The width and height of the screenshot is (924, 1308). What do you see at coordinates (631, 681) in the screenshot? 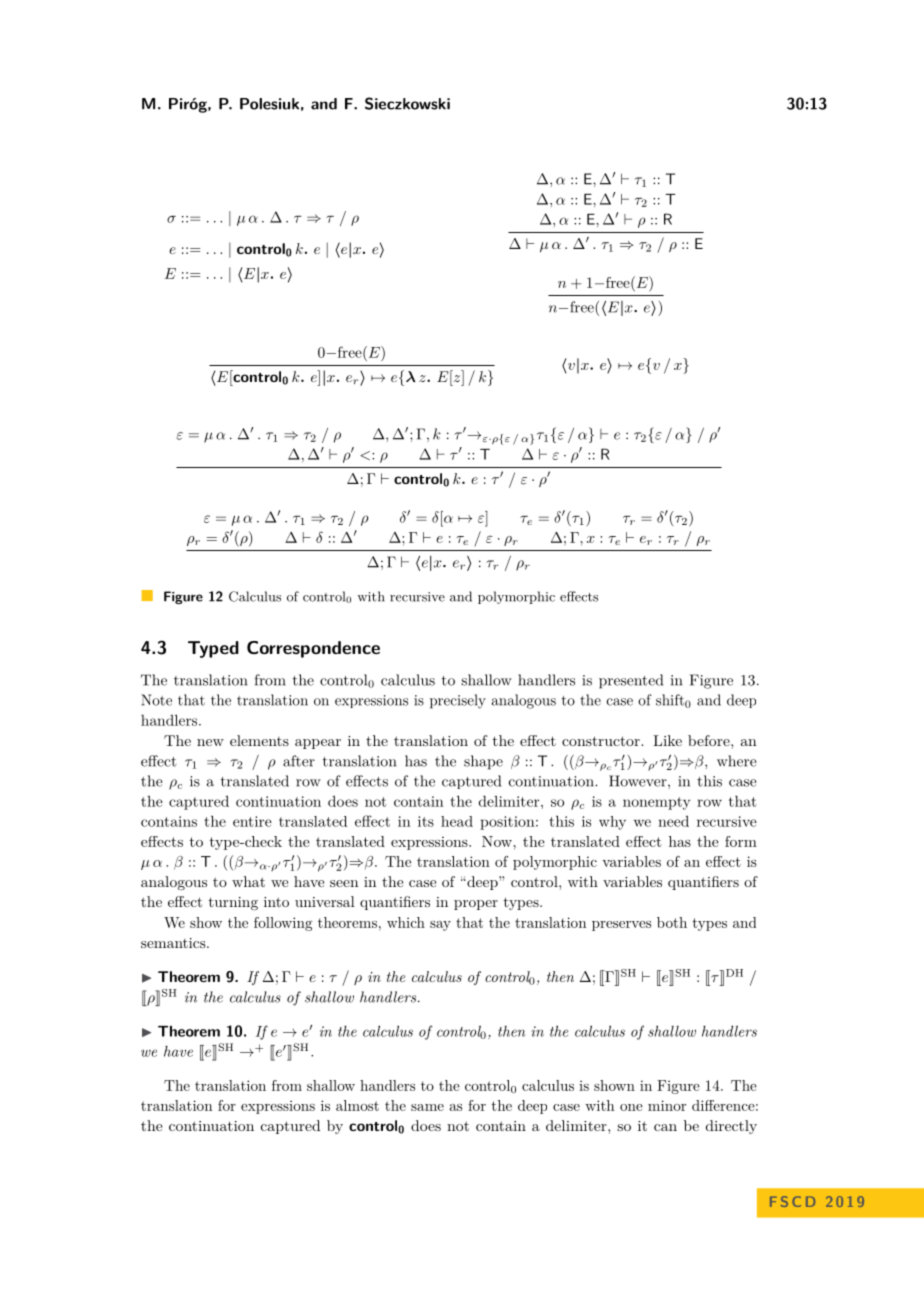
I see `presented` at bounding box center [631, 681].
